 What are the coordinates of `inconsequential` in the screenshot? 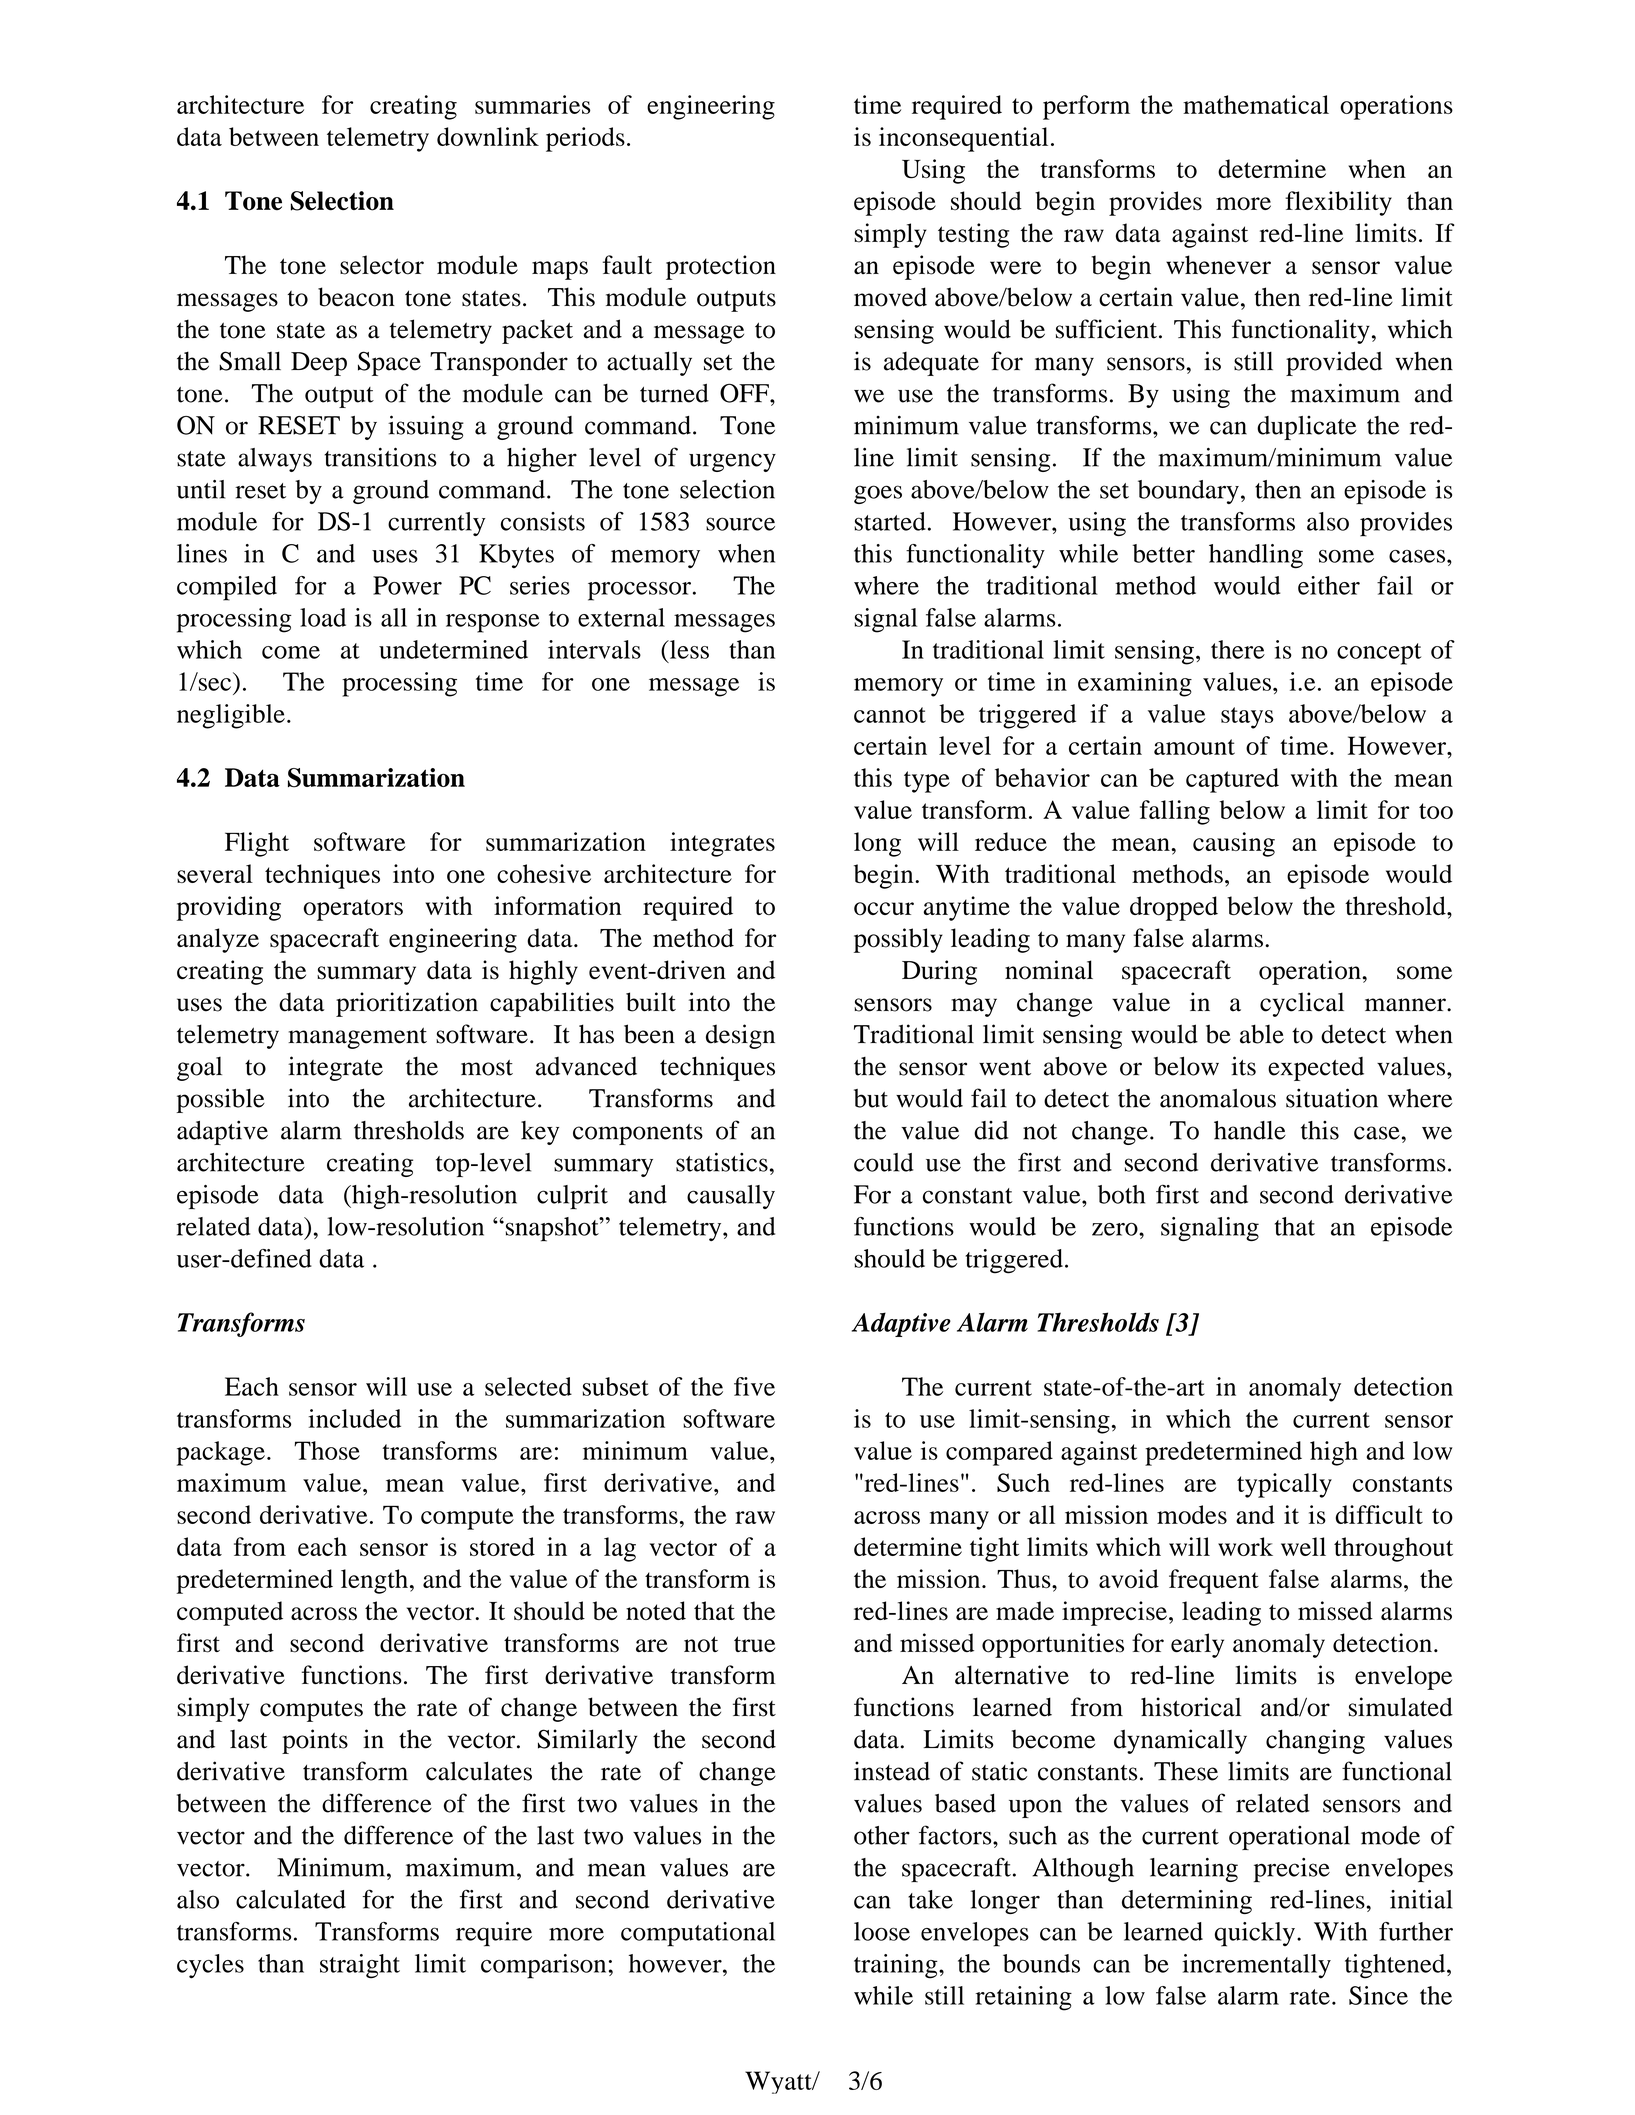 It's located at (963, 139).
